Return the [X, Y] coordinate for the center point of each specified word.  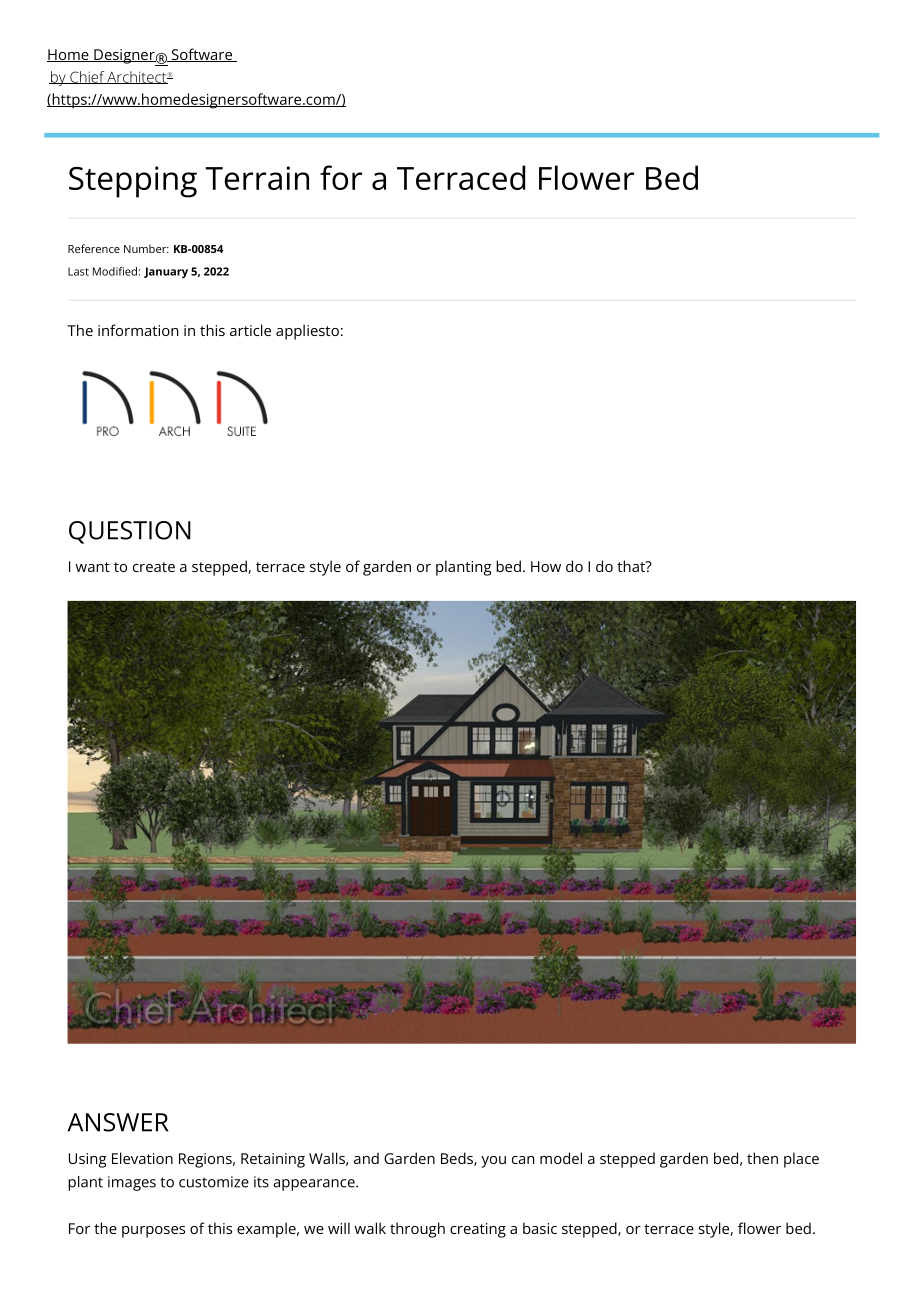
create [154, 567]
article [250, 330]
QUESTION [130, 532]
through [417, 1230]
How [546, 566]
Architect [137, 77]
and [366, 1158]
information [138, 330]
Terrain [257, 178]
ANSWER [117, 1122]
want [92, 567]
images [132, 1183]
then [762, 1158]
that [632, 566]
